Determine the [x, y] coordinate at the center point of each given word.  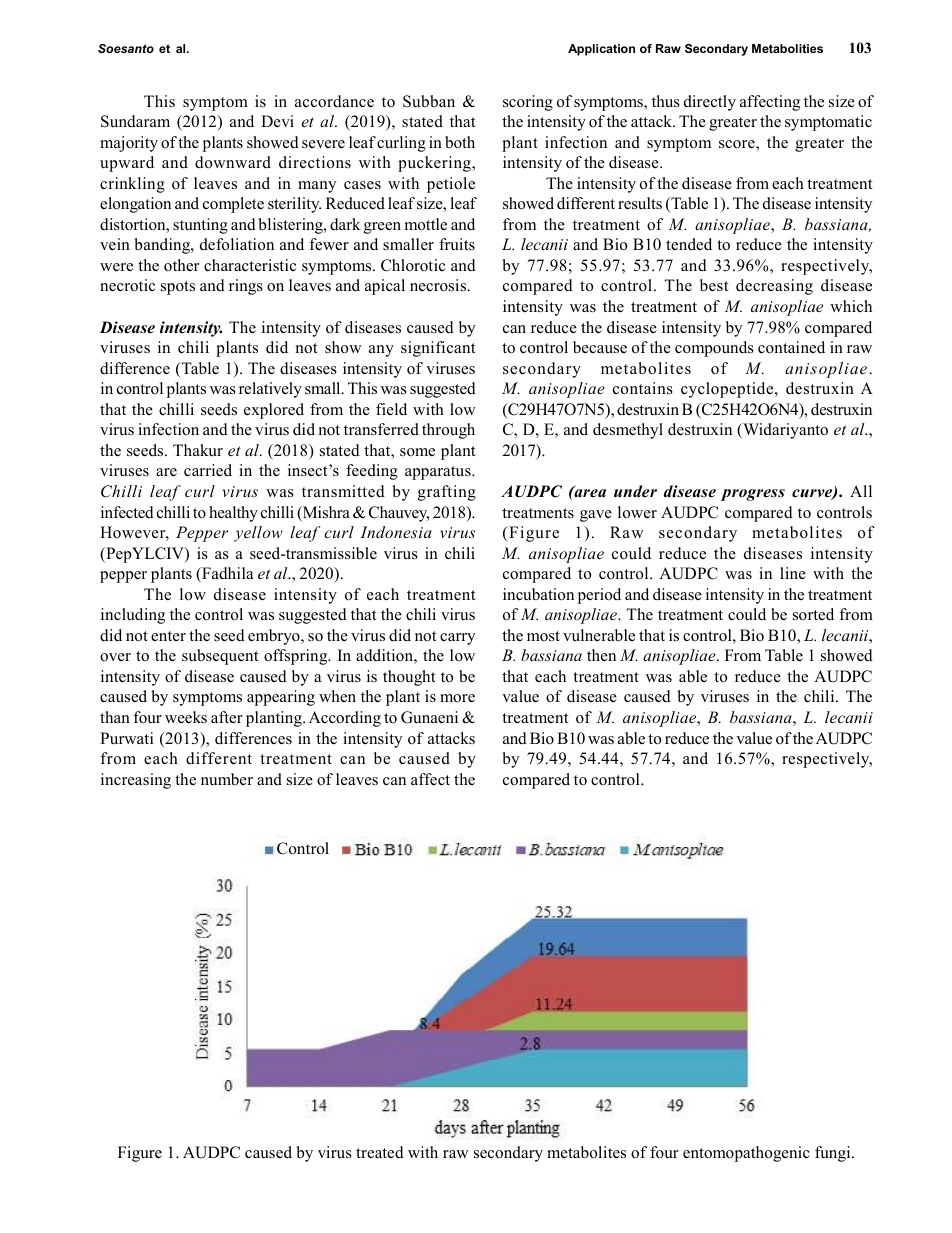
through [448, 431]
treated [380, 1152]
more [457, 698]
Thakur [198, 450]
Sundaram [135, 121]
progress [753, 495]
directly [710, 103]
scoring [528, 103]
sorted [813, 614]
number [227, 779]
